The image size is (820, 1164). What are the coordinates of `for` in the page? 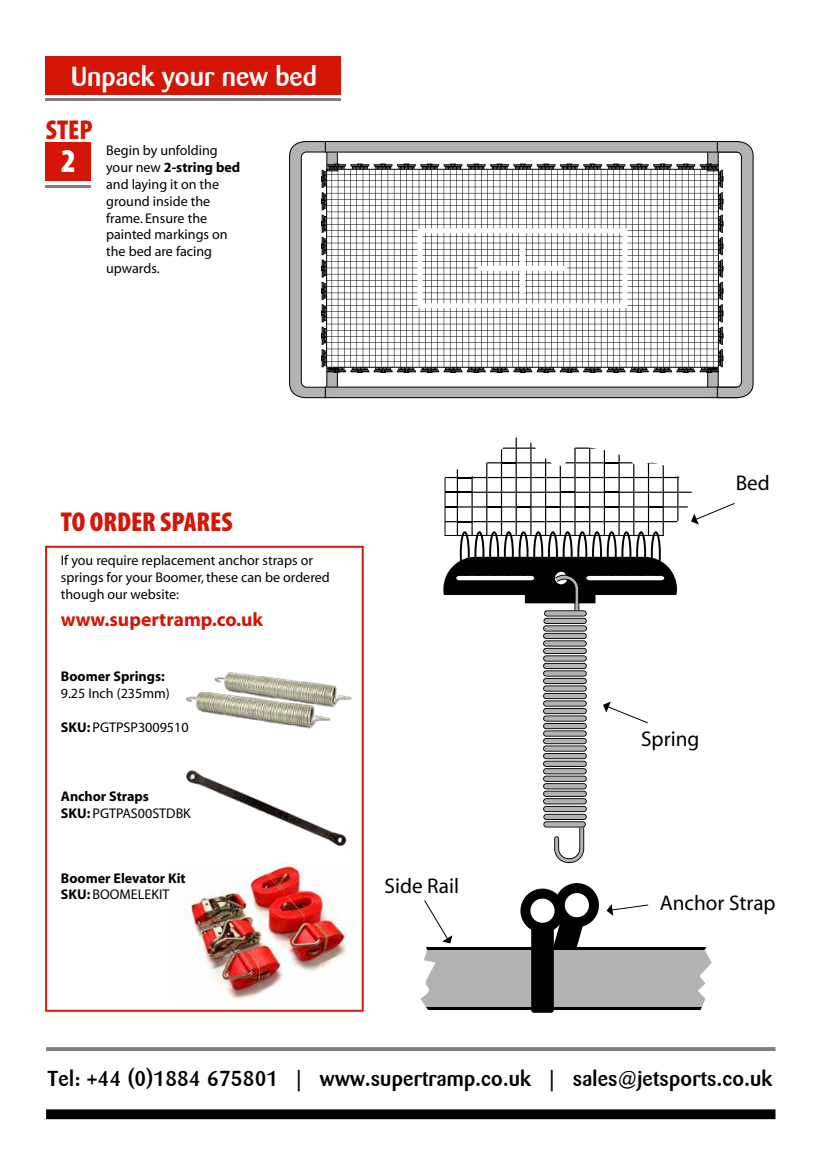 It's located at (114, 577).
